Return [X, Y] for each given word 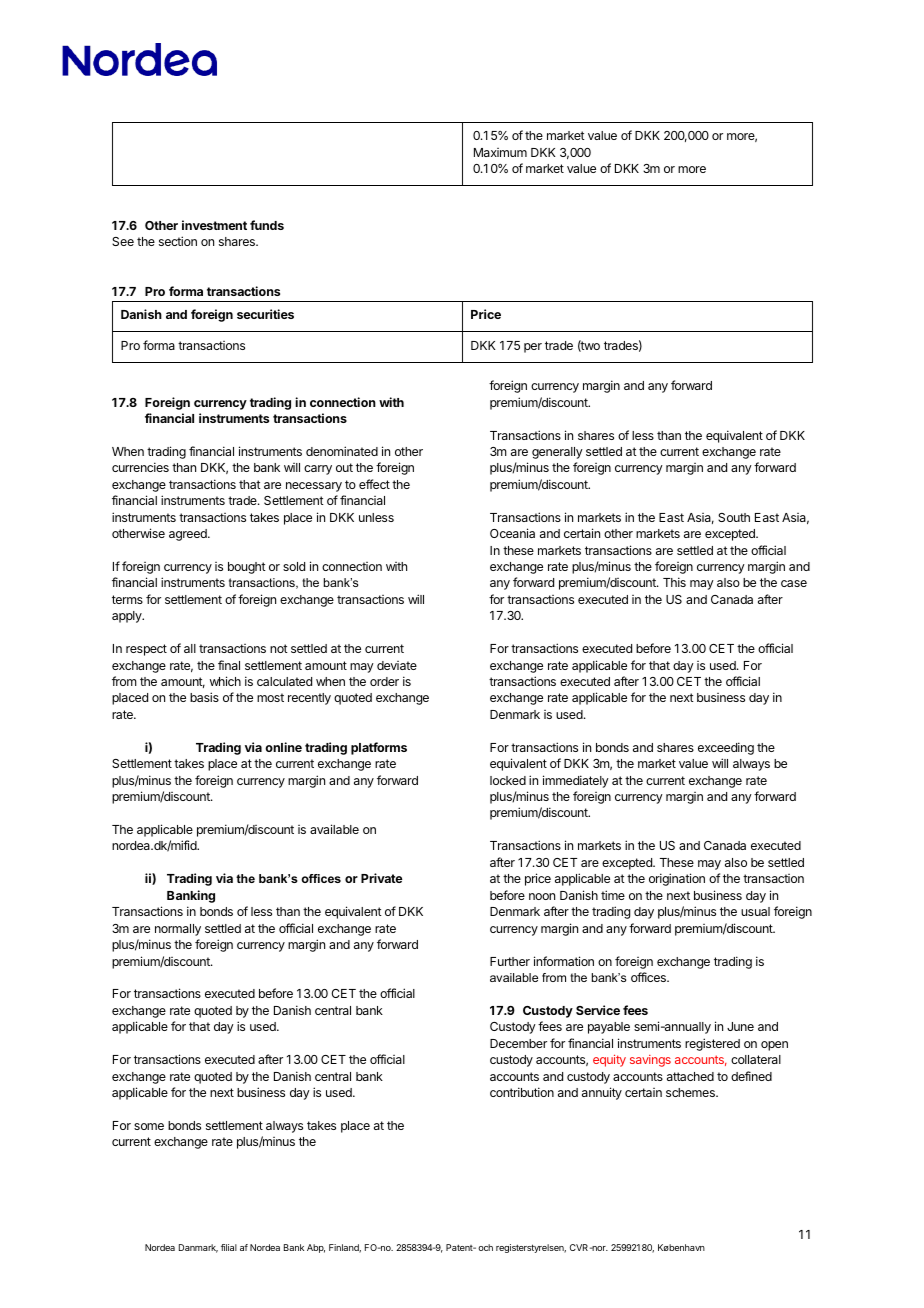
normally [178, 930]
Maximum [500, 152]
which [225, 681]
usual [755, 911]
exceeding [726, 748]
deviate [397, 665]
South [734, 517]
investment [214, 225]
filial [229, 1247]
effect [374, 484]
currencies [140, 467]
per [533, 348]
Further [510, 961]
